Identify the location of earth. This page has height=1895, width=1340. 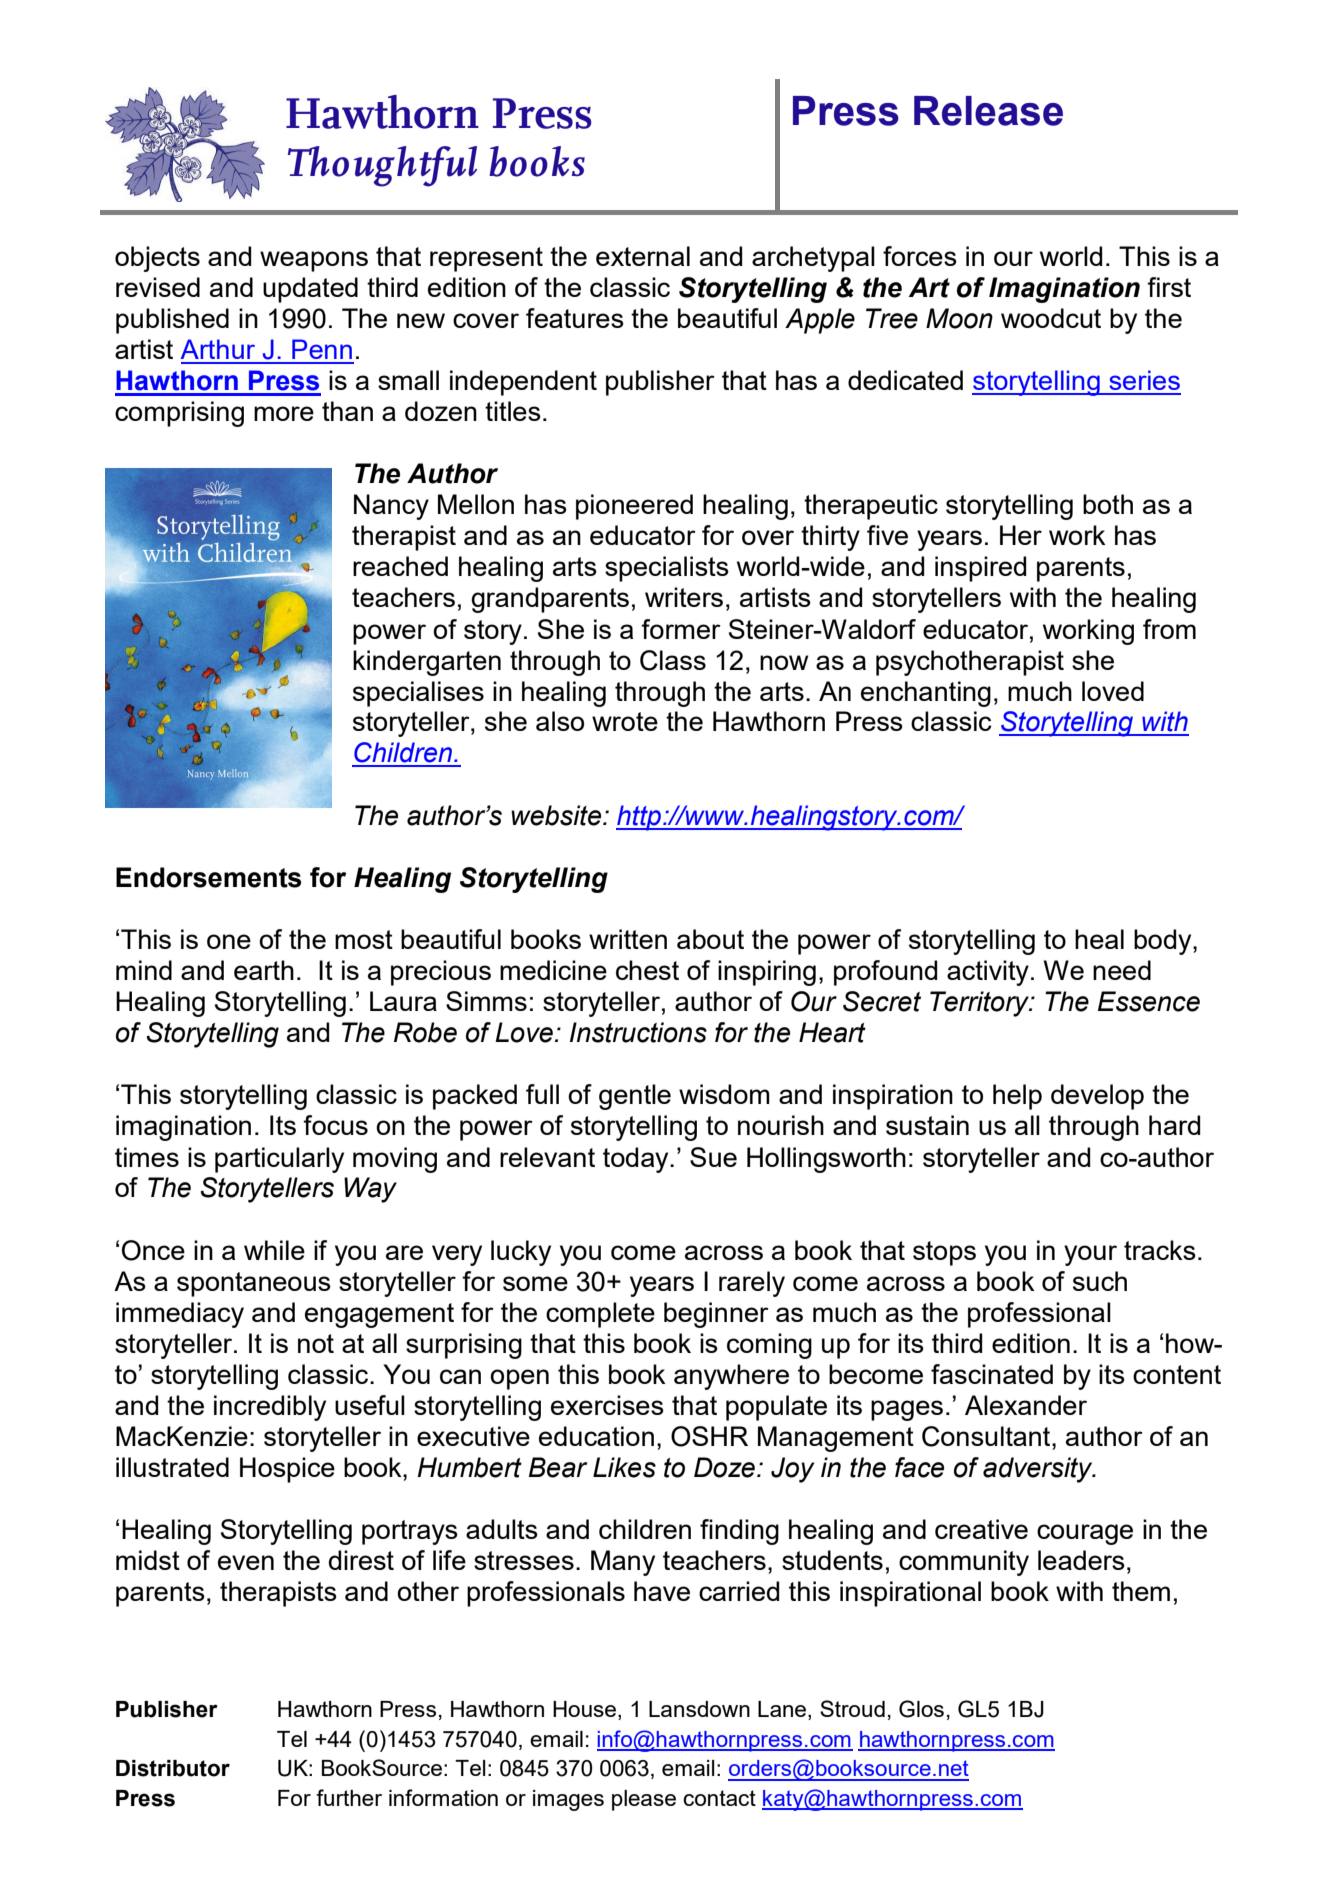
(264, 970).
